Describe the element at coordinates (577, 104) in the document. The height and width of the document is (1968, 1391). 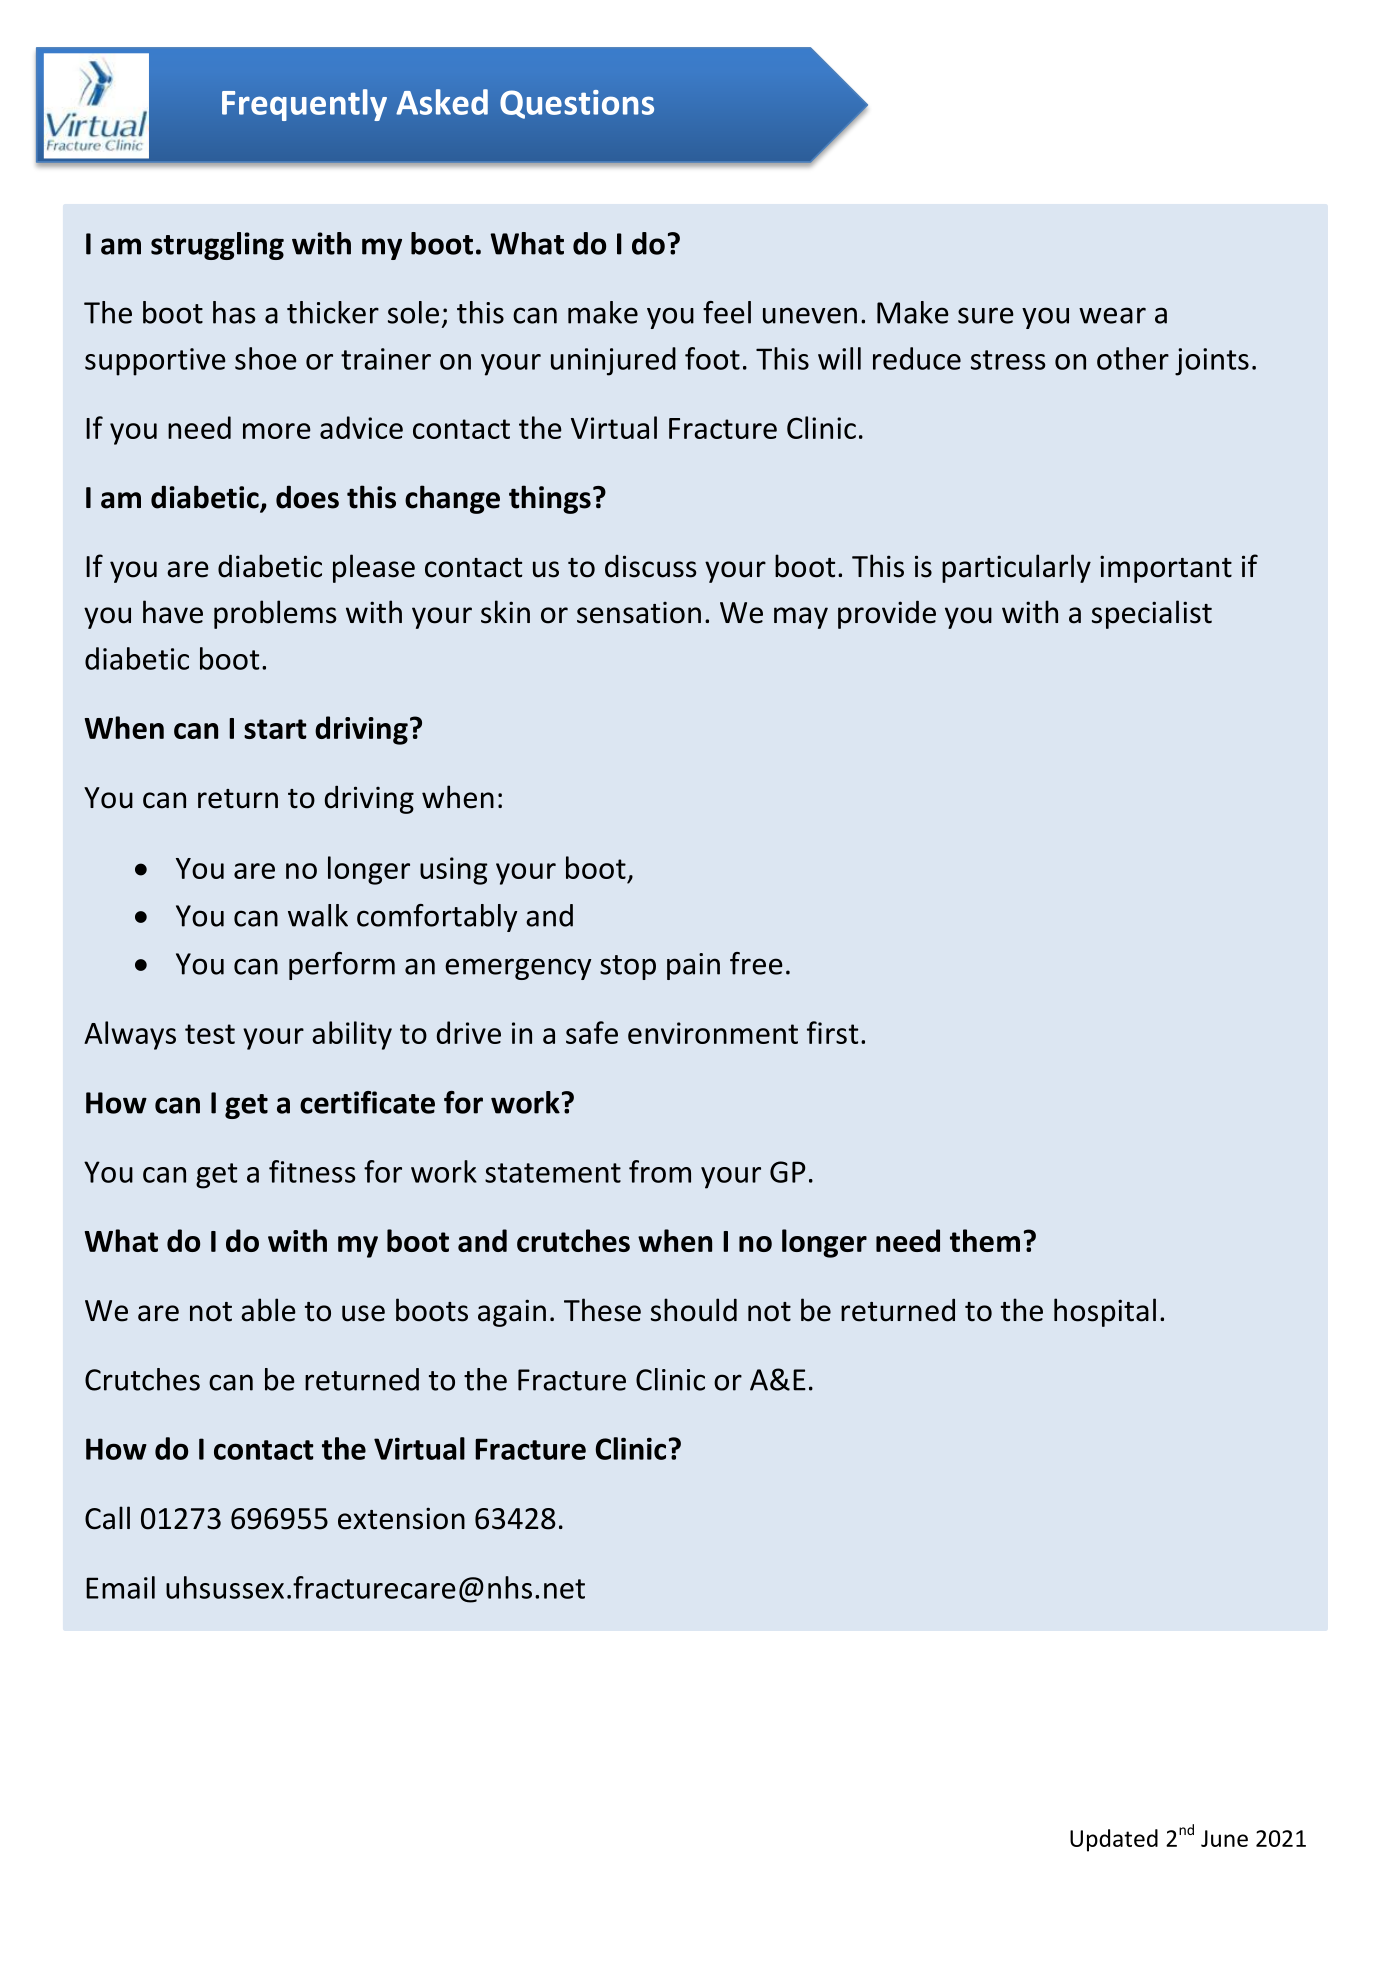
I see `Questions` at that location.
